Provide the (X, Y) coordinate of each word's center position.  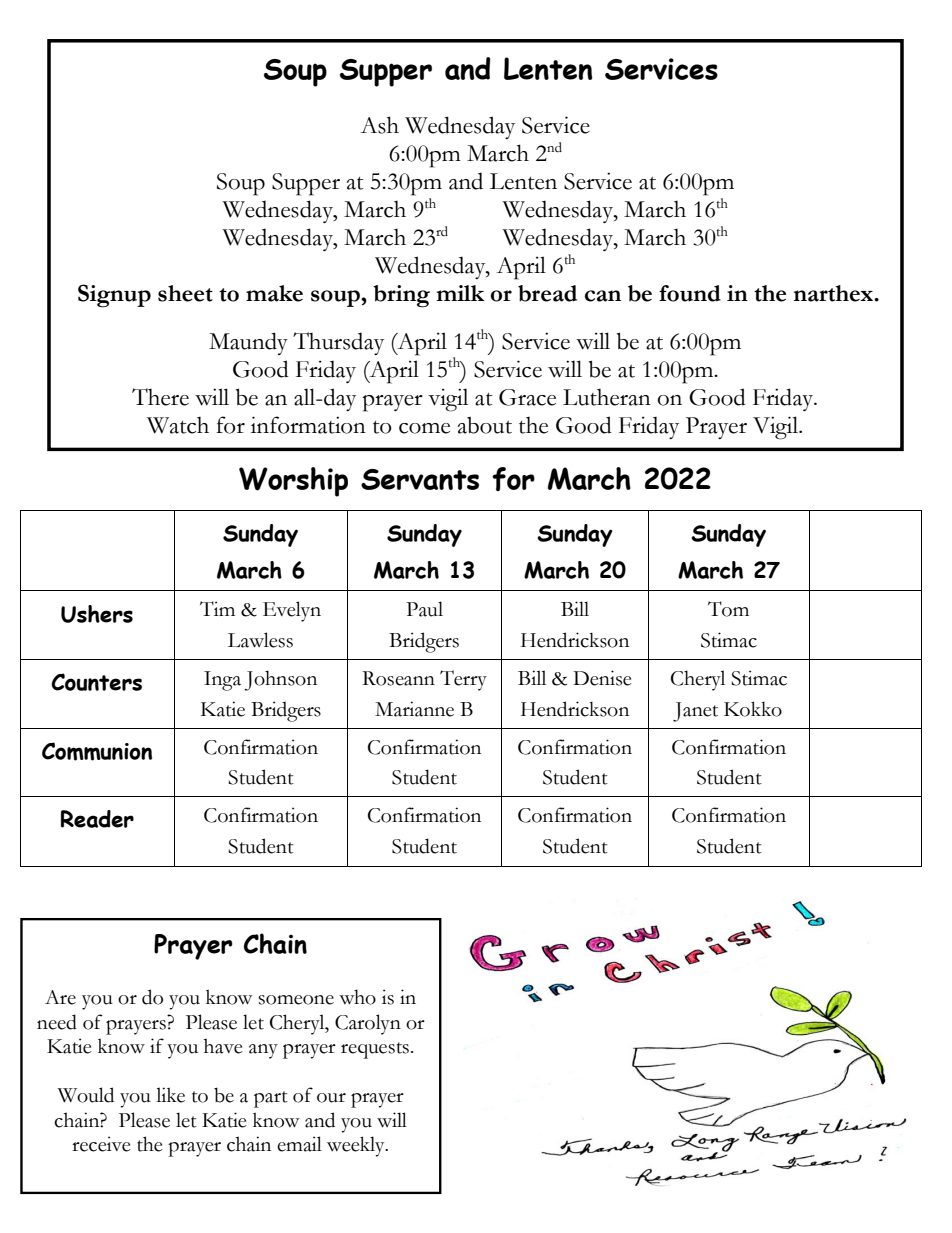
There (160, 397)
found (690, 293)
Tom (728, 609)
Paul (424, 609)
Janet (695, 712)
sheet (185, 293)
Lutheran (607, 397)
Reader (97, 819)
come (424, 428)
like (170, 1095)
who (357, 997)
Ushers (97, 614)
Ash (379, 125)
